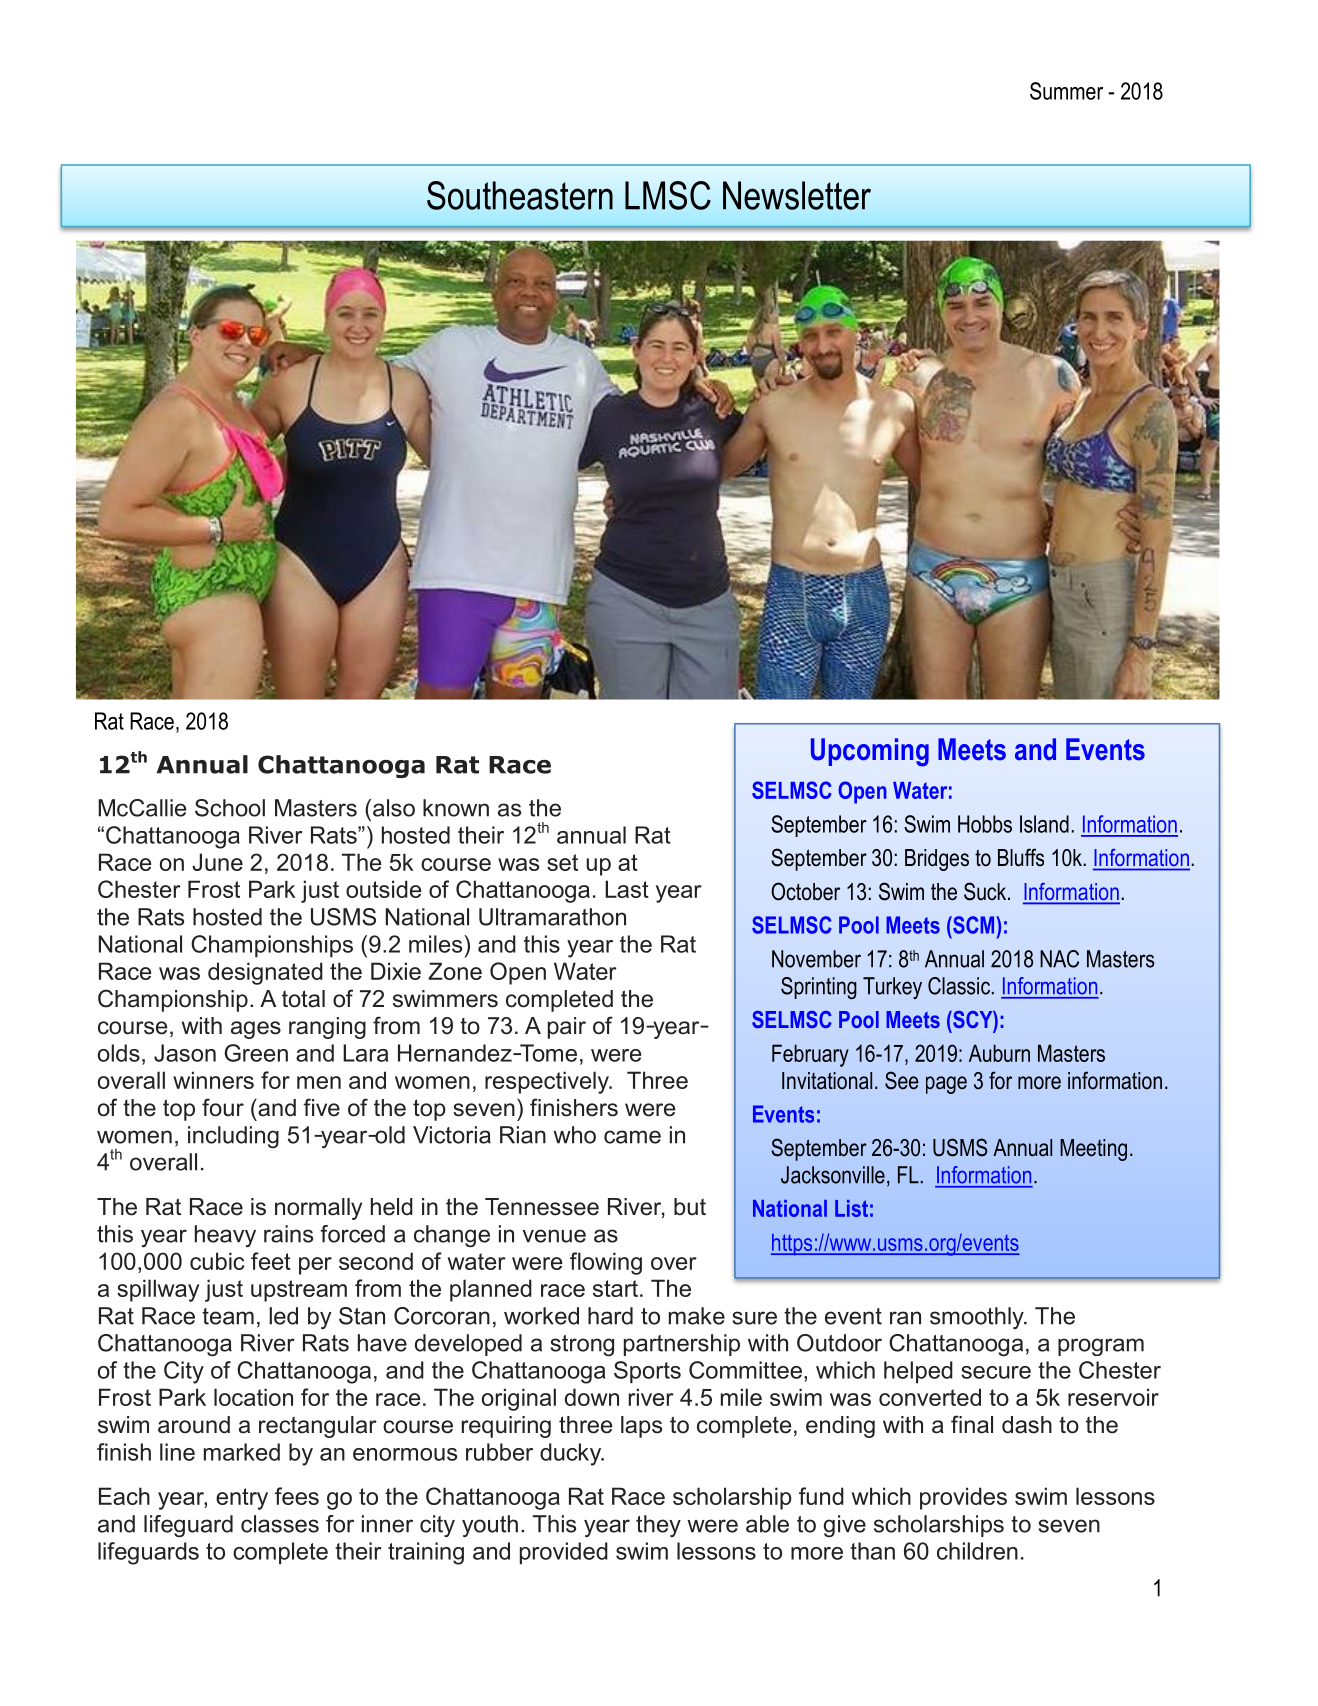 The height and width of the screenshot is (1706, 1318). What do you see at coordinates (978, 1318) in the screenshot?
I see `smoothly` at bounding box center [978, 1318].
